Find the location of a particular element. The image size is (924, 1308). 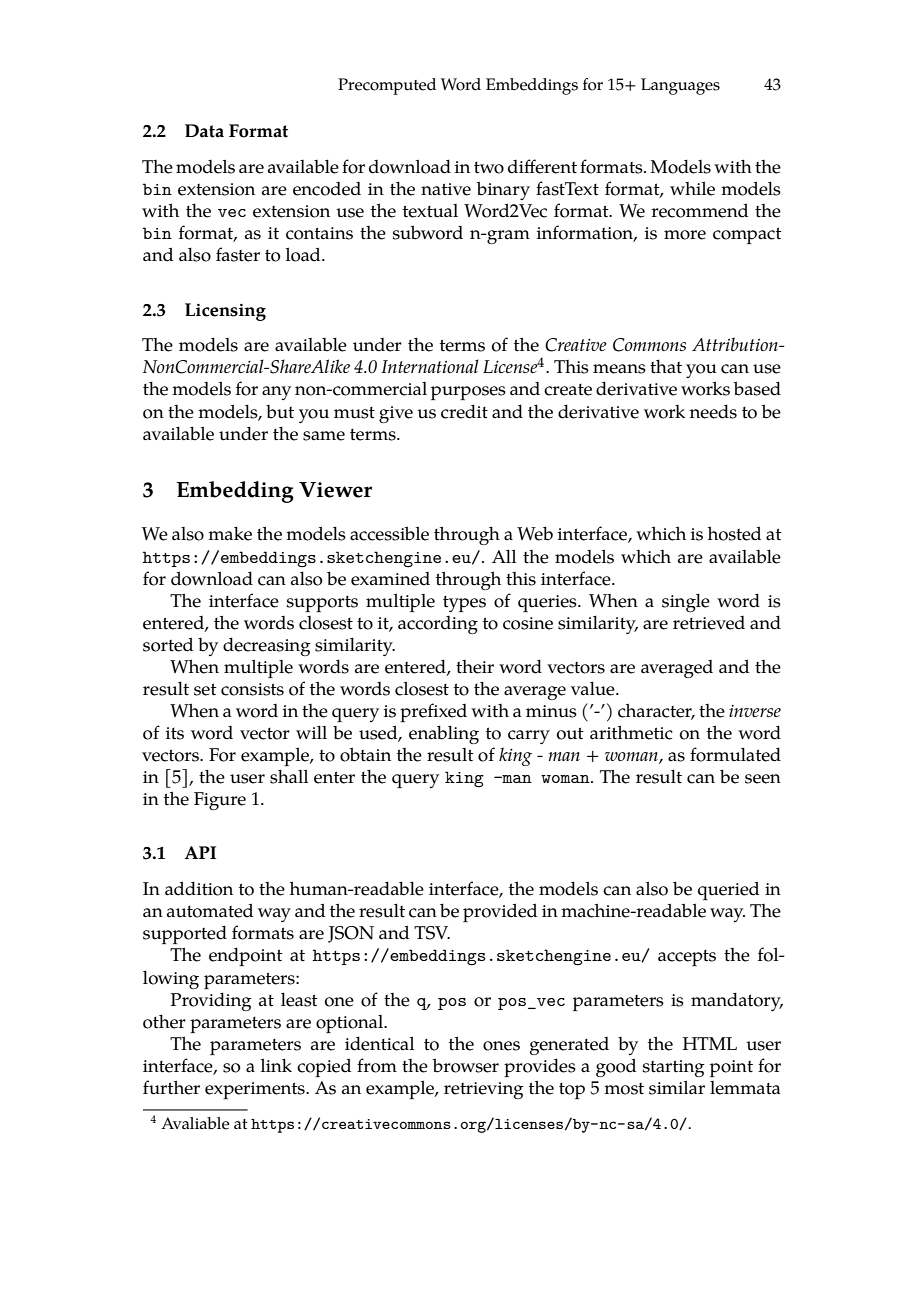

starting is located at coordinates (674, 1068).
